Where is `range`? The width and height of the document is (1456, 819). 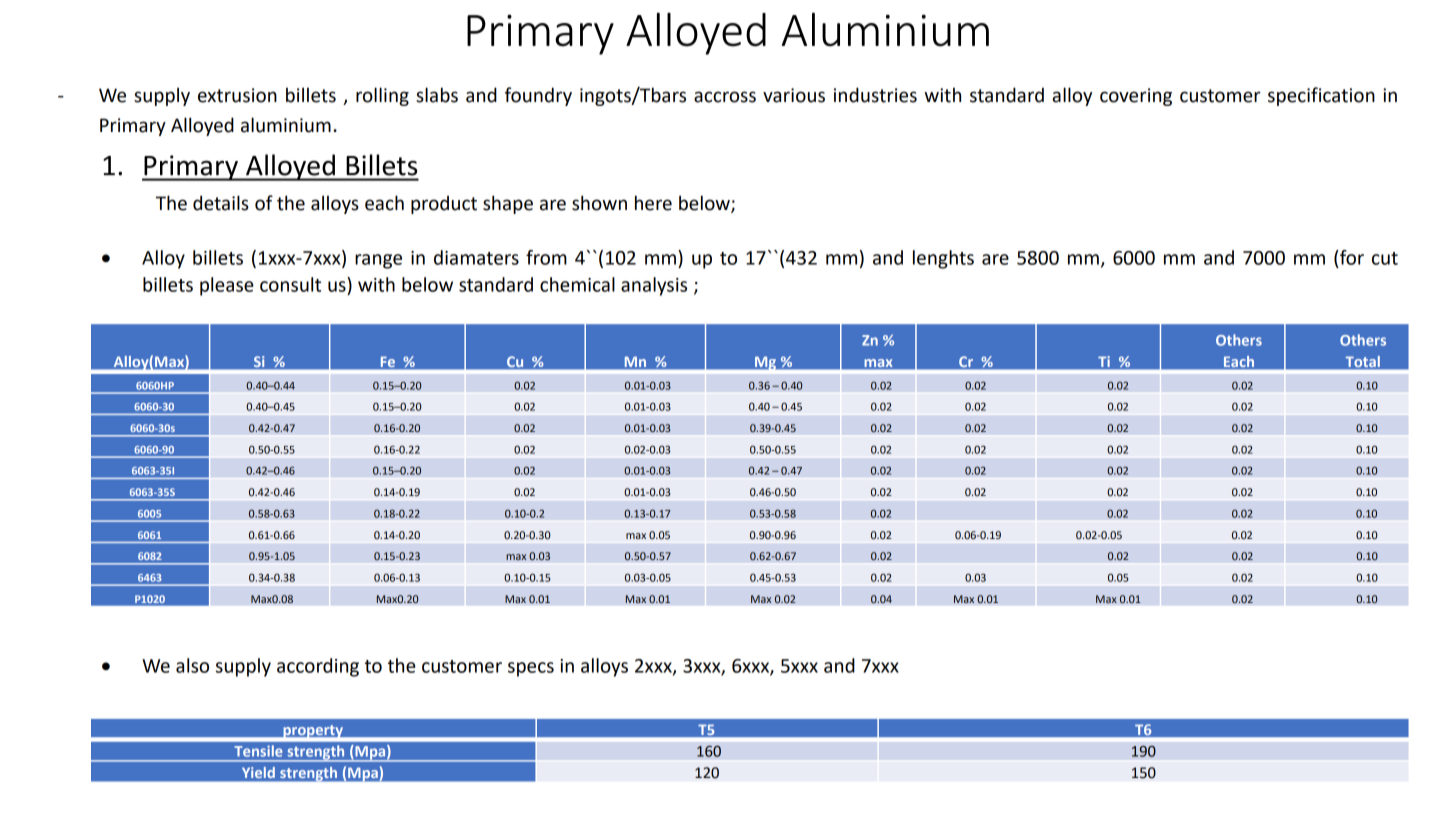 range is located at coordinates (378, 261).
